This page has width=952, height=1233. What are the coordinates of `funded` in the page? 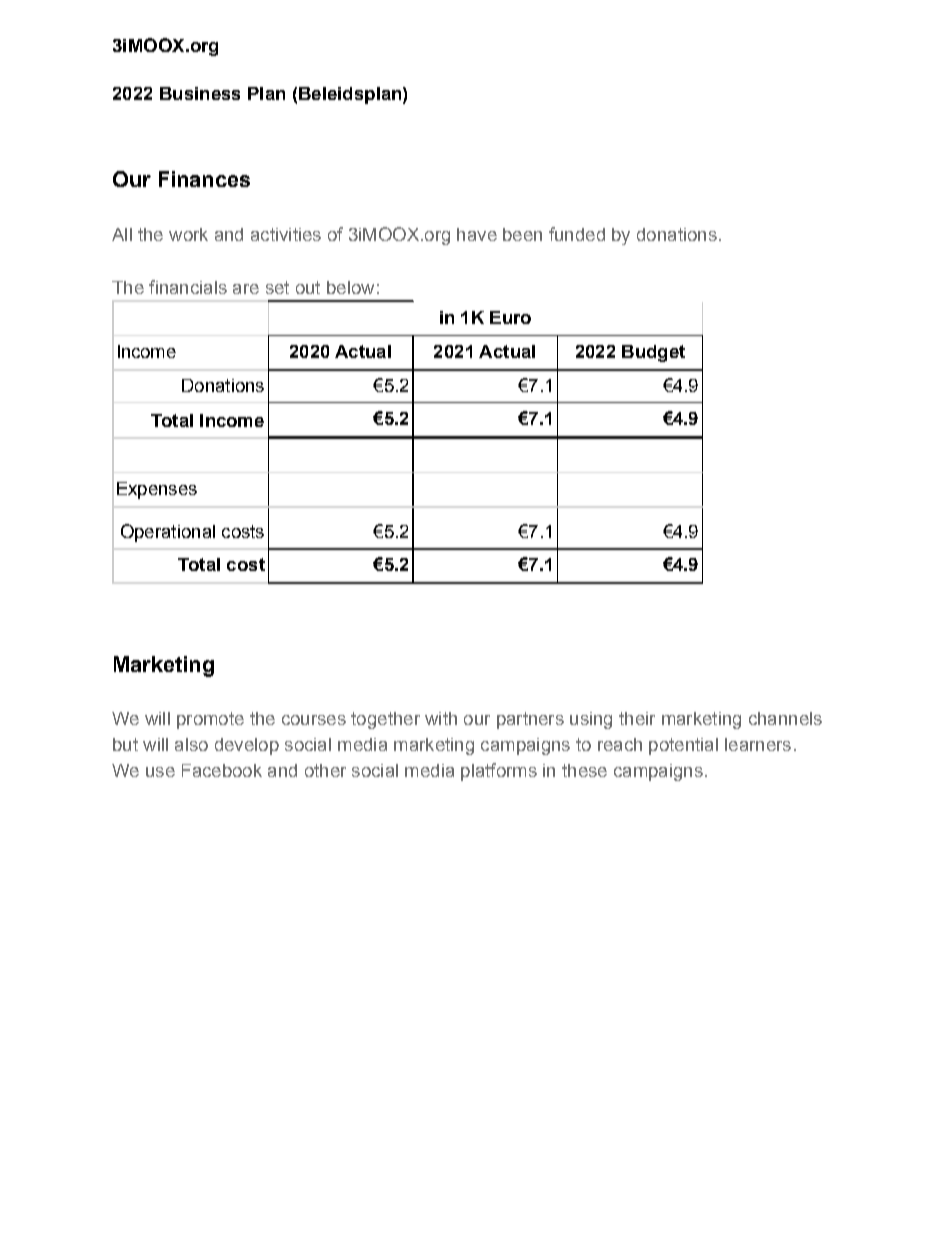 It's located at (577, 234).
